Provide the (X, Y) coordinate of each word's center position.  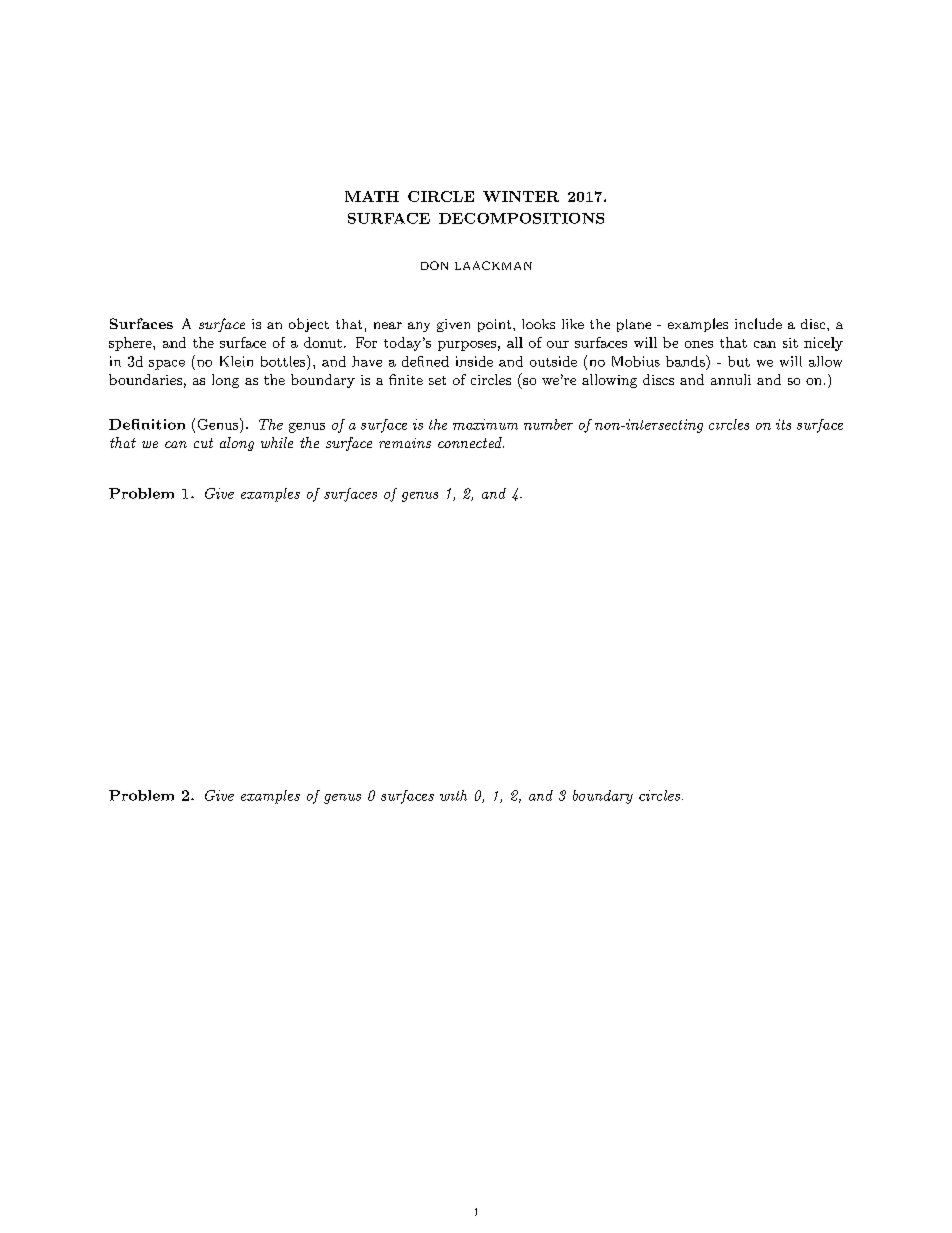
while (277, 442)
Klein (236, 361)
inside (474, 361)
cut (203, 443)
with (453, 795)
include (758, 323)
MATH (372, 196)
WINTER (521, 196)
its (783, 424)
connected (471, 442)
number (548, 424)
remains (405, 443)
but (739, 361)
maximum (485, 424)
